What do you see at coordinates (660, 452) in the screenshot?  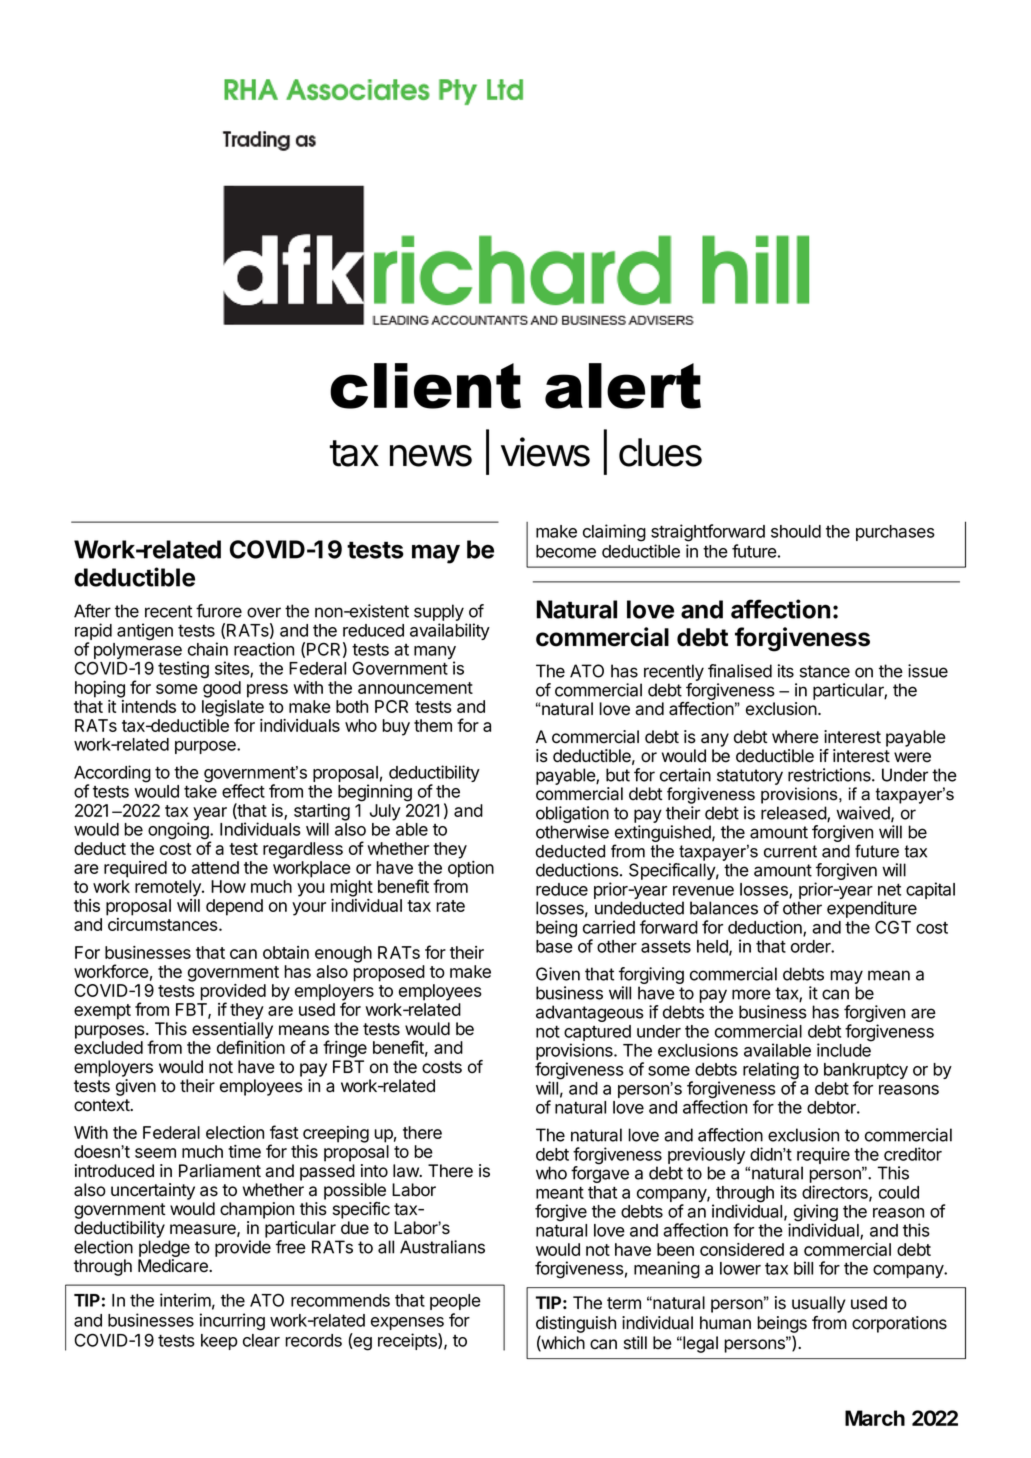 I see `clues` at bounding box center [660, 452].
